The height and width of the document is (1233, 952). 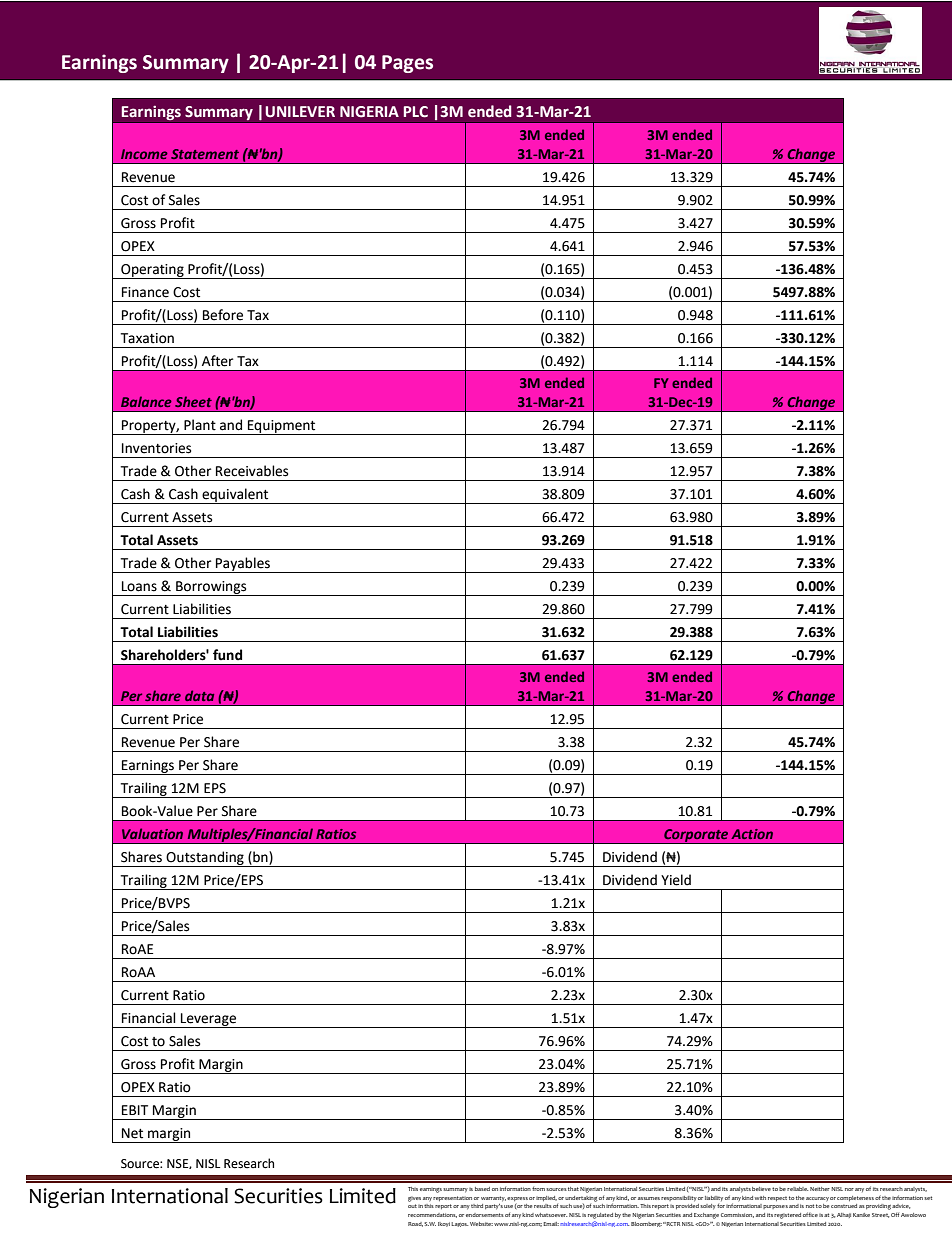 I want to click on PLC, so click(x=415, y=112).
